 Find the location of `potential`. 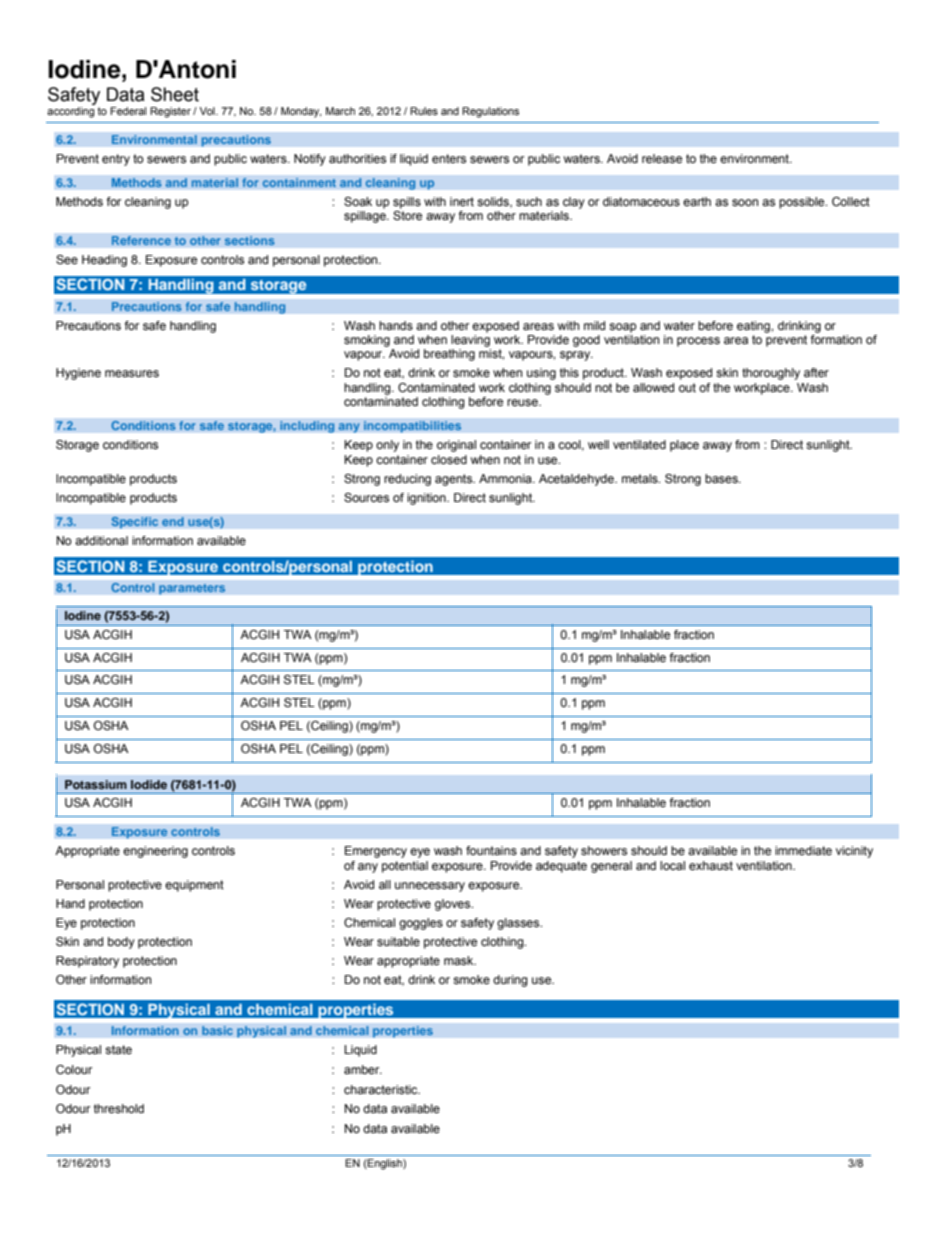

potential is located at coordinates (405, 867).
